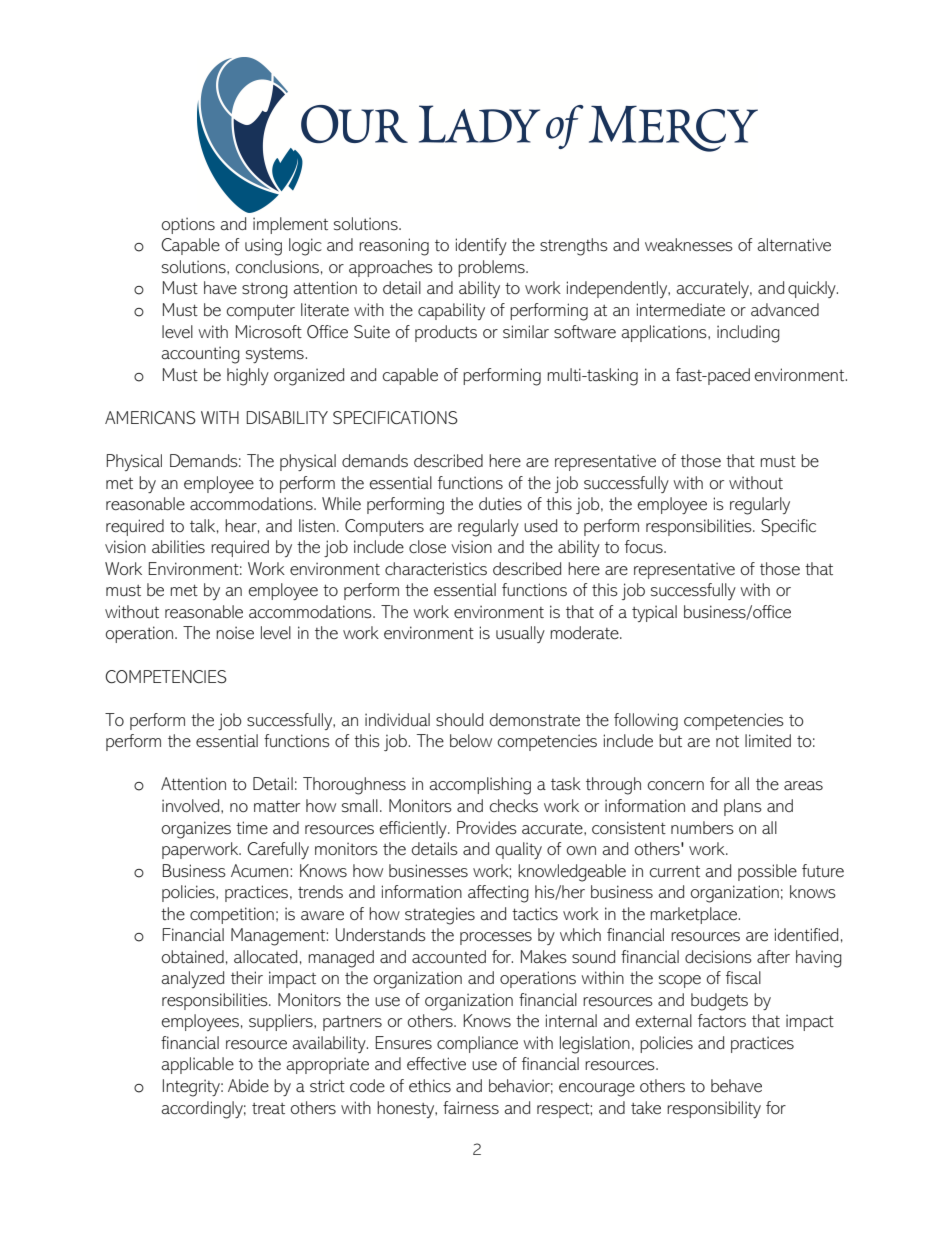 Image resolution: width=952 pixels, height=1233 pixels. What do you see at coordinates (248, 1086) in the screenshot?
I see `Abide` at bounding box center [248, 1086].
